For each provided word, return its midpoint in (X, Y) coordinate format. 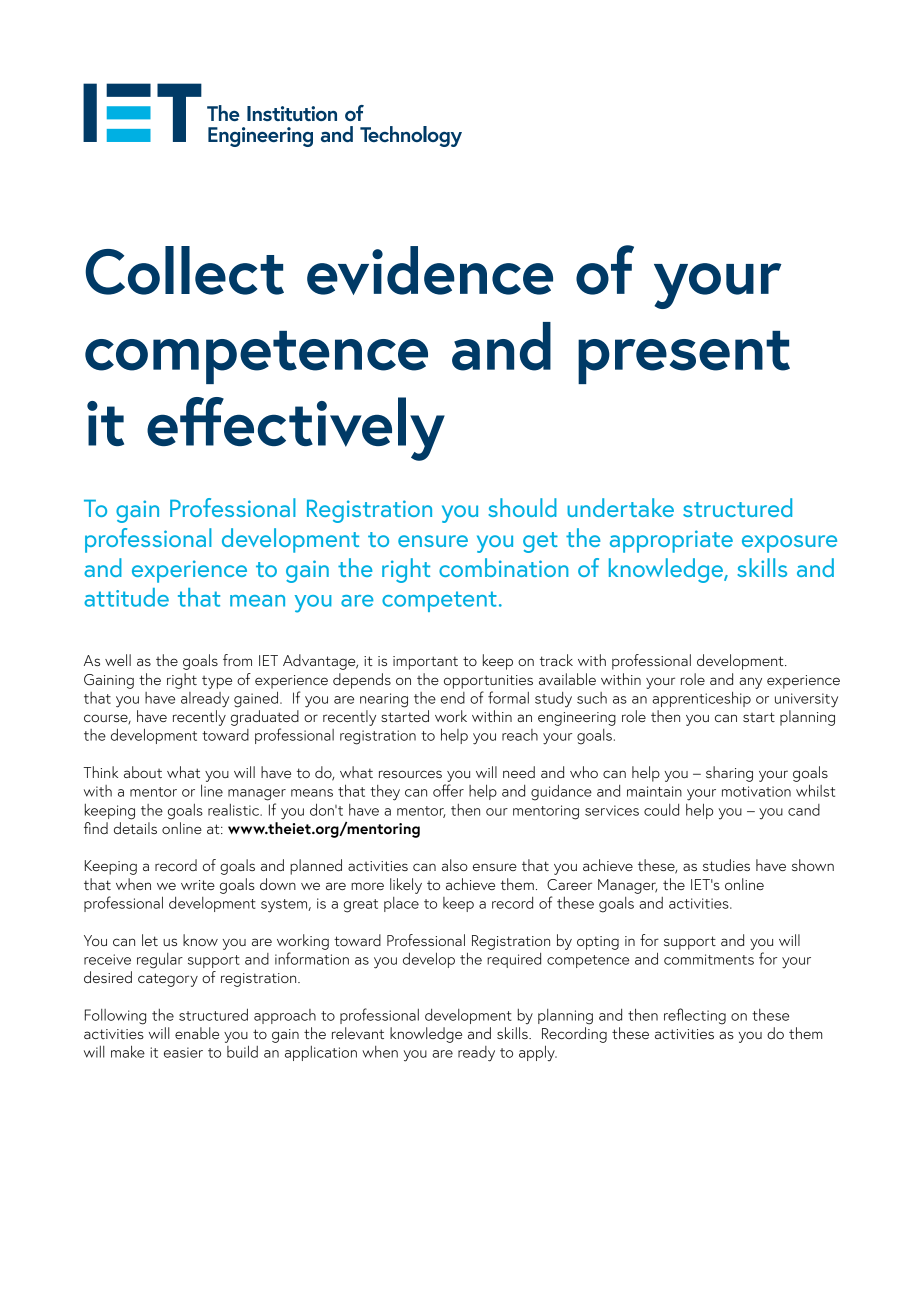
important (425, 663)
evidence (430, 270)
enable (197, 1033)
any (750, 683)
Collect (184, 270)
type (217, 682)
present (684, 357)
